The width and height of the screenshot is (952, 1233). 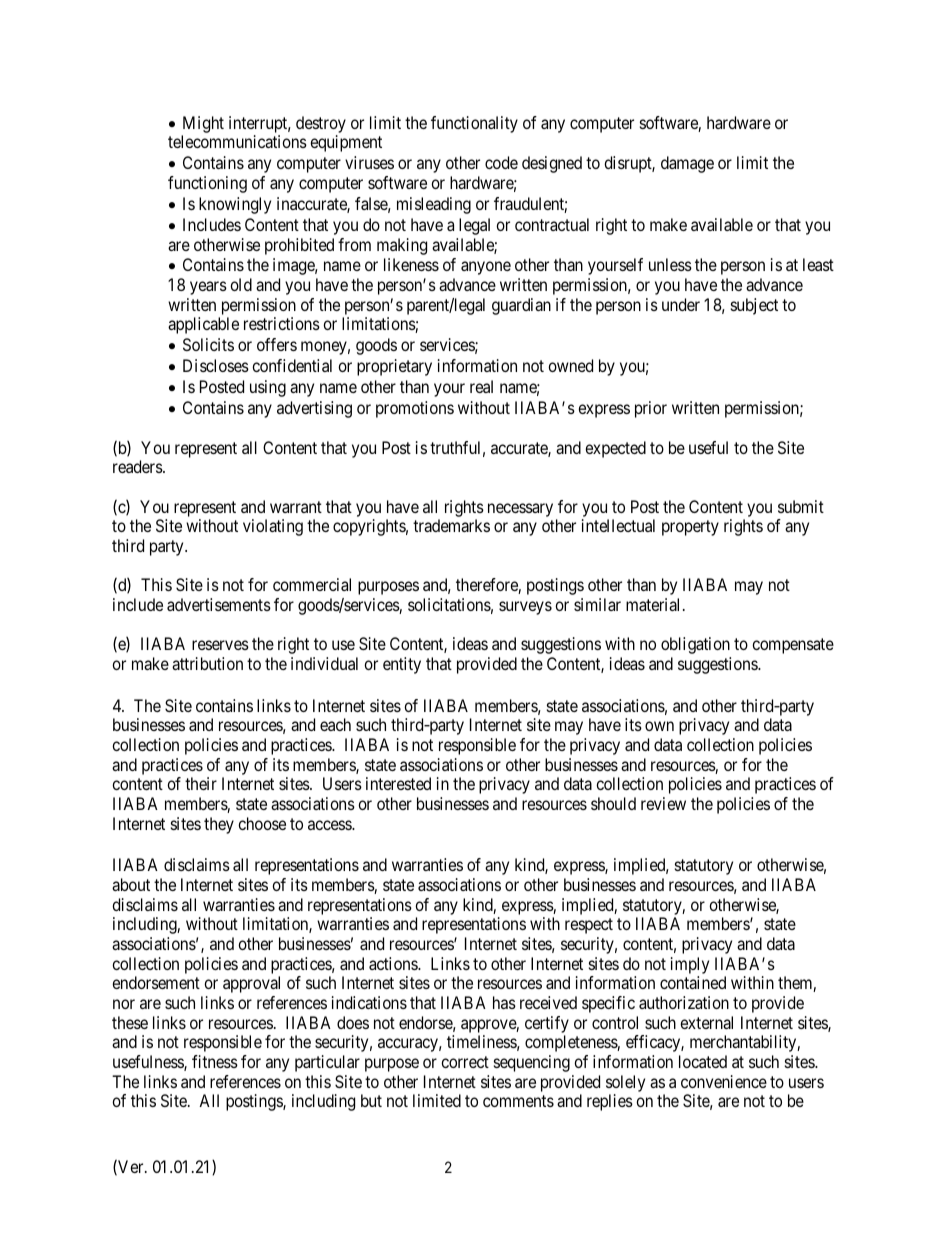 I want to click on they, so click(x=219, y=825).
